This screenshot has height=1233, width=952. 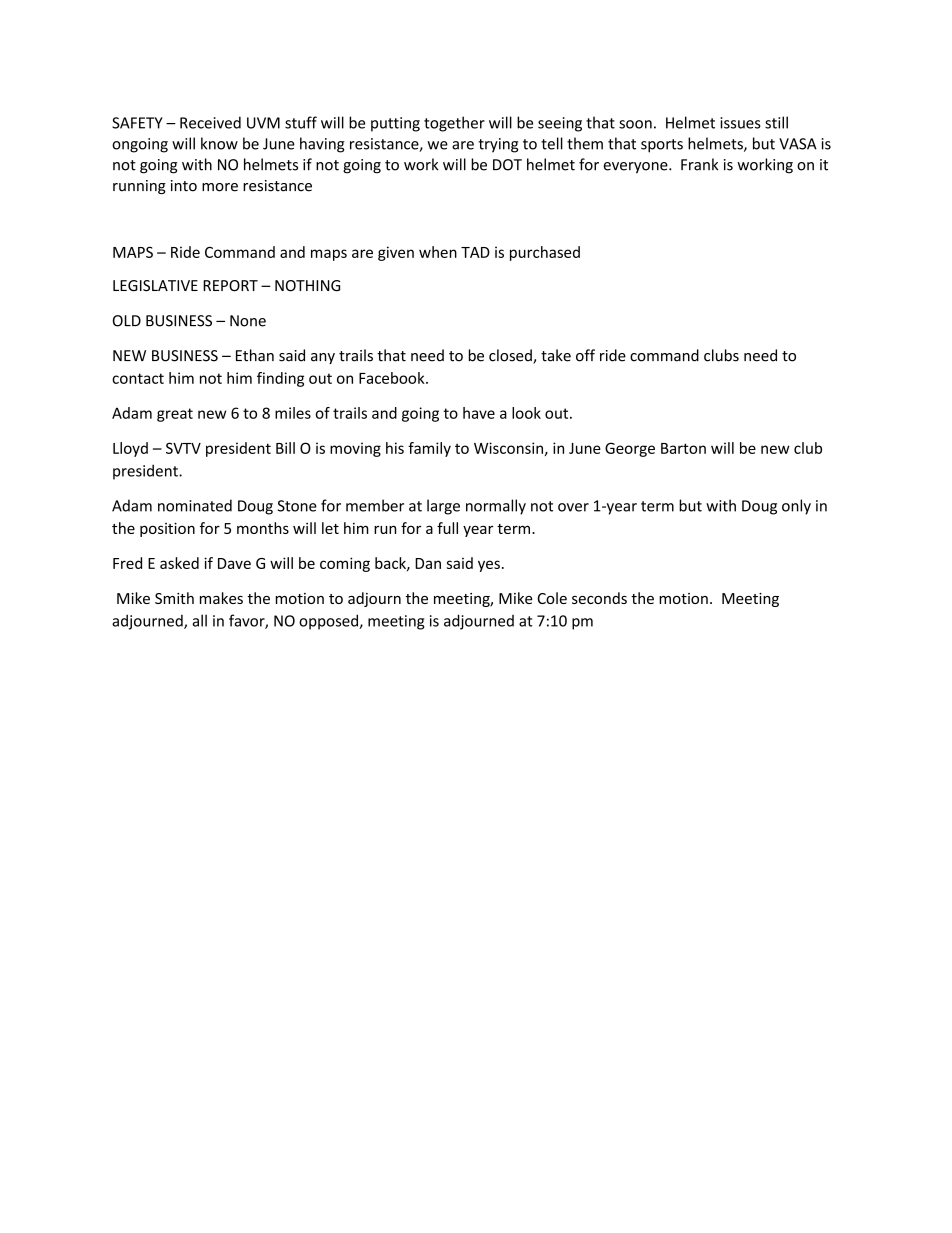 What do you see at coordinates (740, 123) in the screenshot?
I see `issues` at bounding box center [740, 123].
